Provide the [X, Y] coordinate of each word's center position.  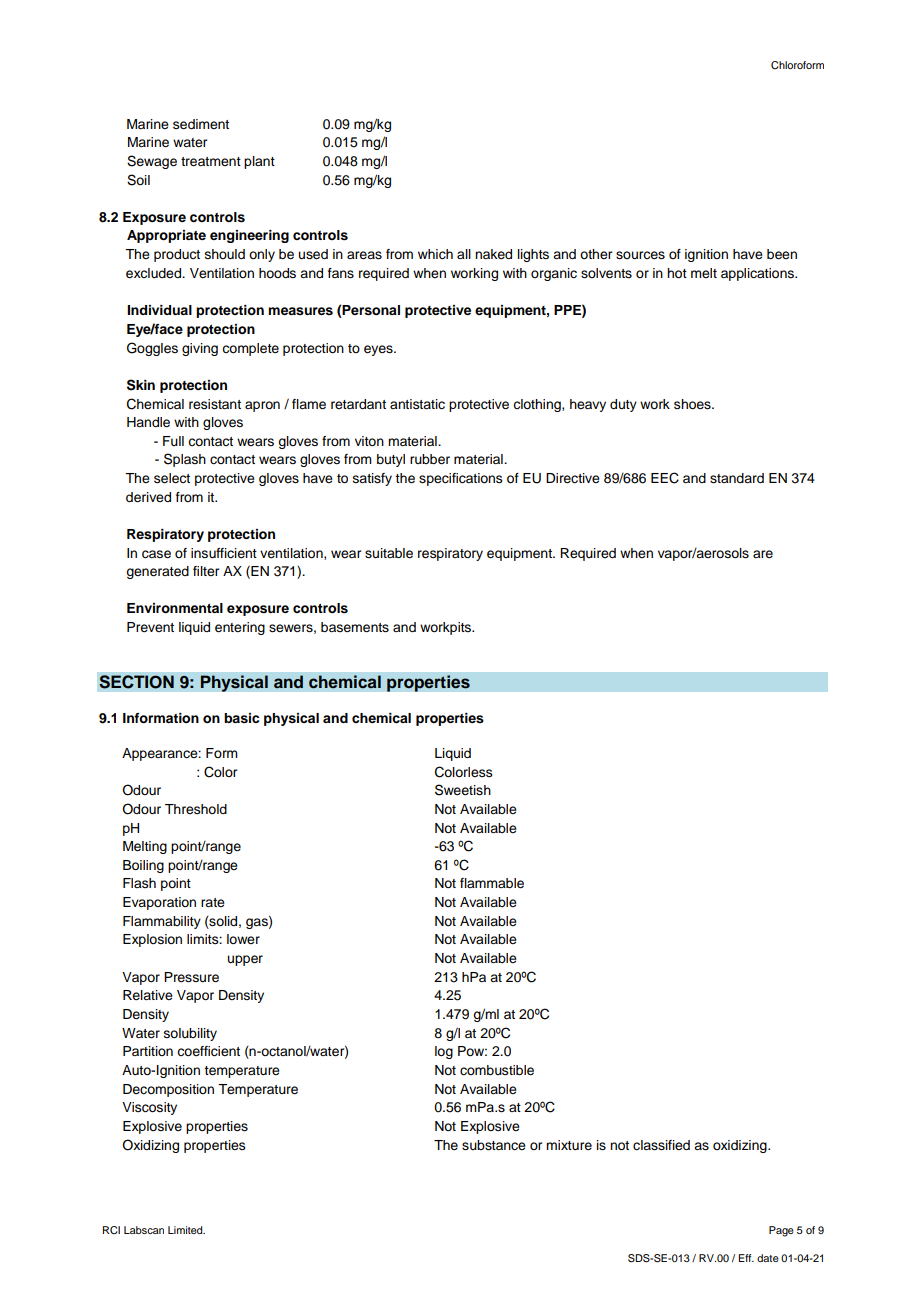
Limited [186, 1230]
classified [661, 1145]
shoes [693, 404]
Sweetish [463, 790]
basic [241, 718]
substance [494, 1145]
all [464, 254]
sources [640, 255]
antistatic [417, 404]
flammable [492, 883]
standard [737, 478]
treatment [211, 162]
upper [245, 960]
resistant [215, 404]
